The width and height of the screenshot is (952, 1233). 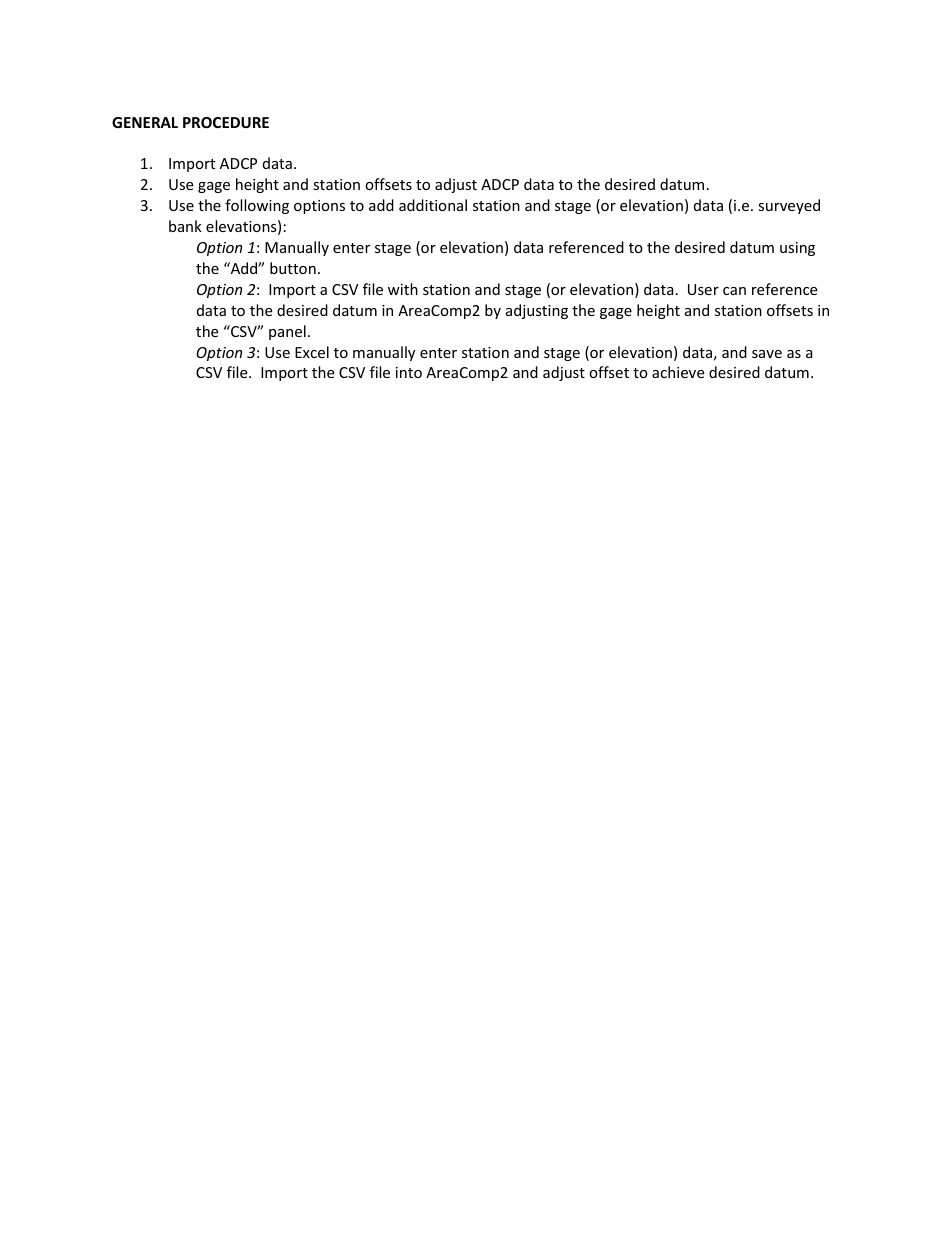 What do you see at coordinates (409, 372) in the screenshot?
I see `into` at bounding box center [409, 372].
